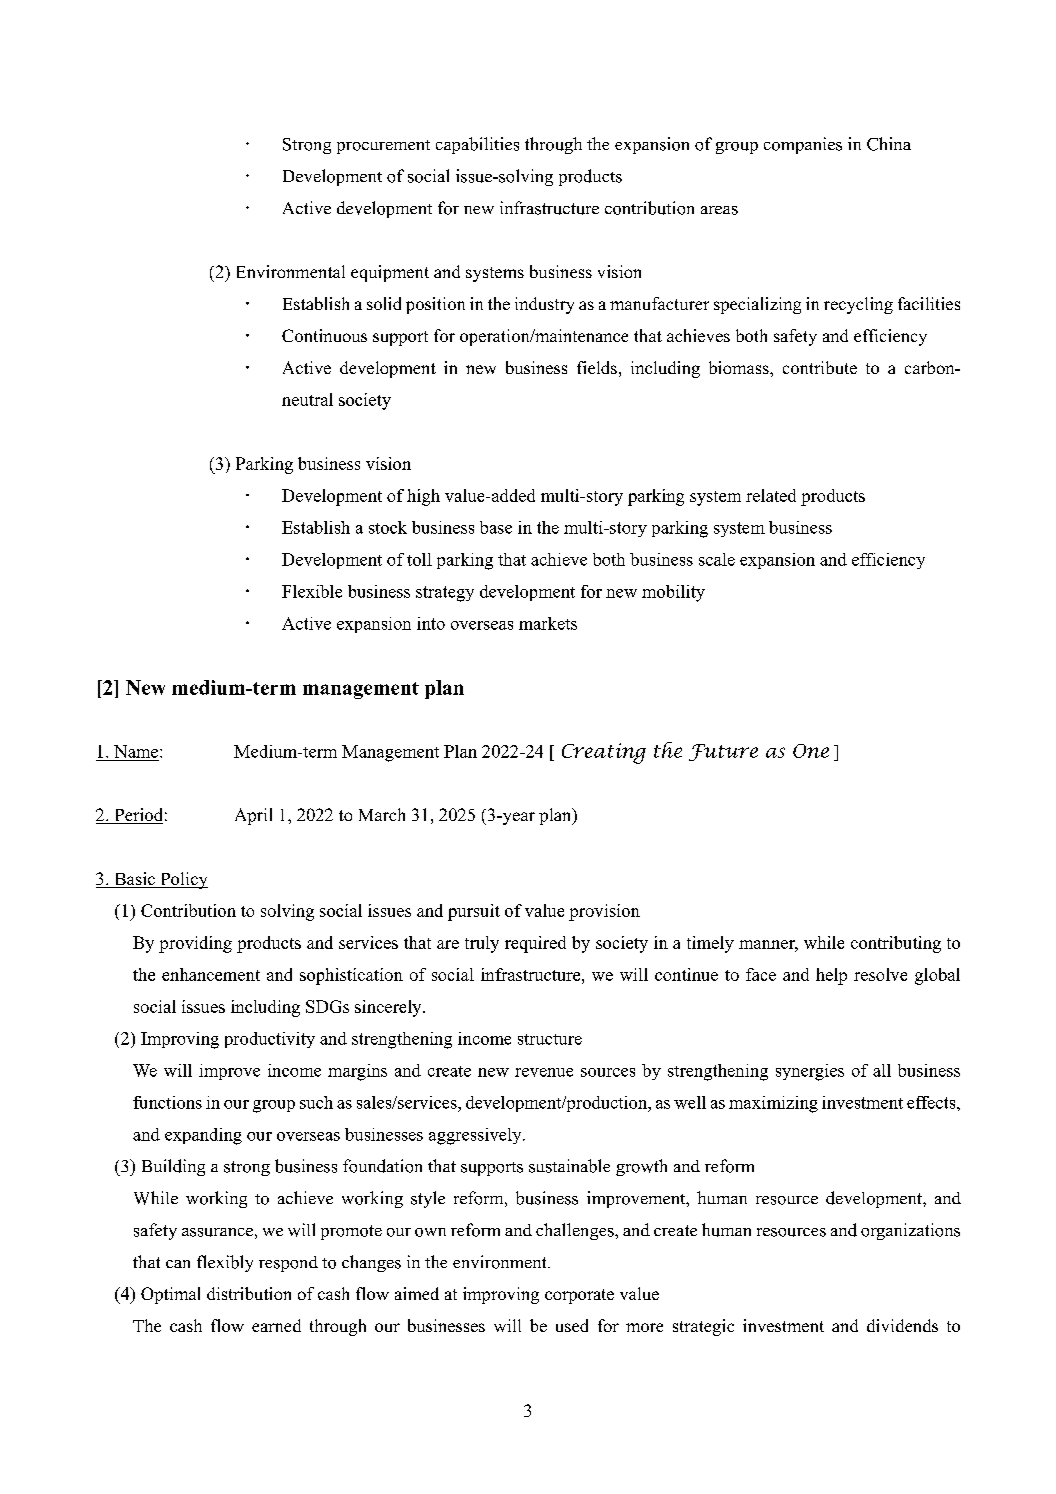  I want to click on productivity, so click(270, 1040).
